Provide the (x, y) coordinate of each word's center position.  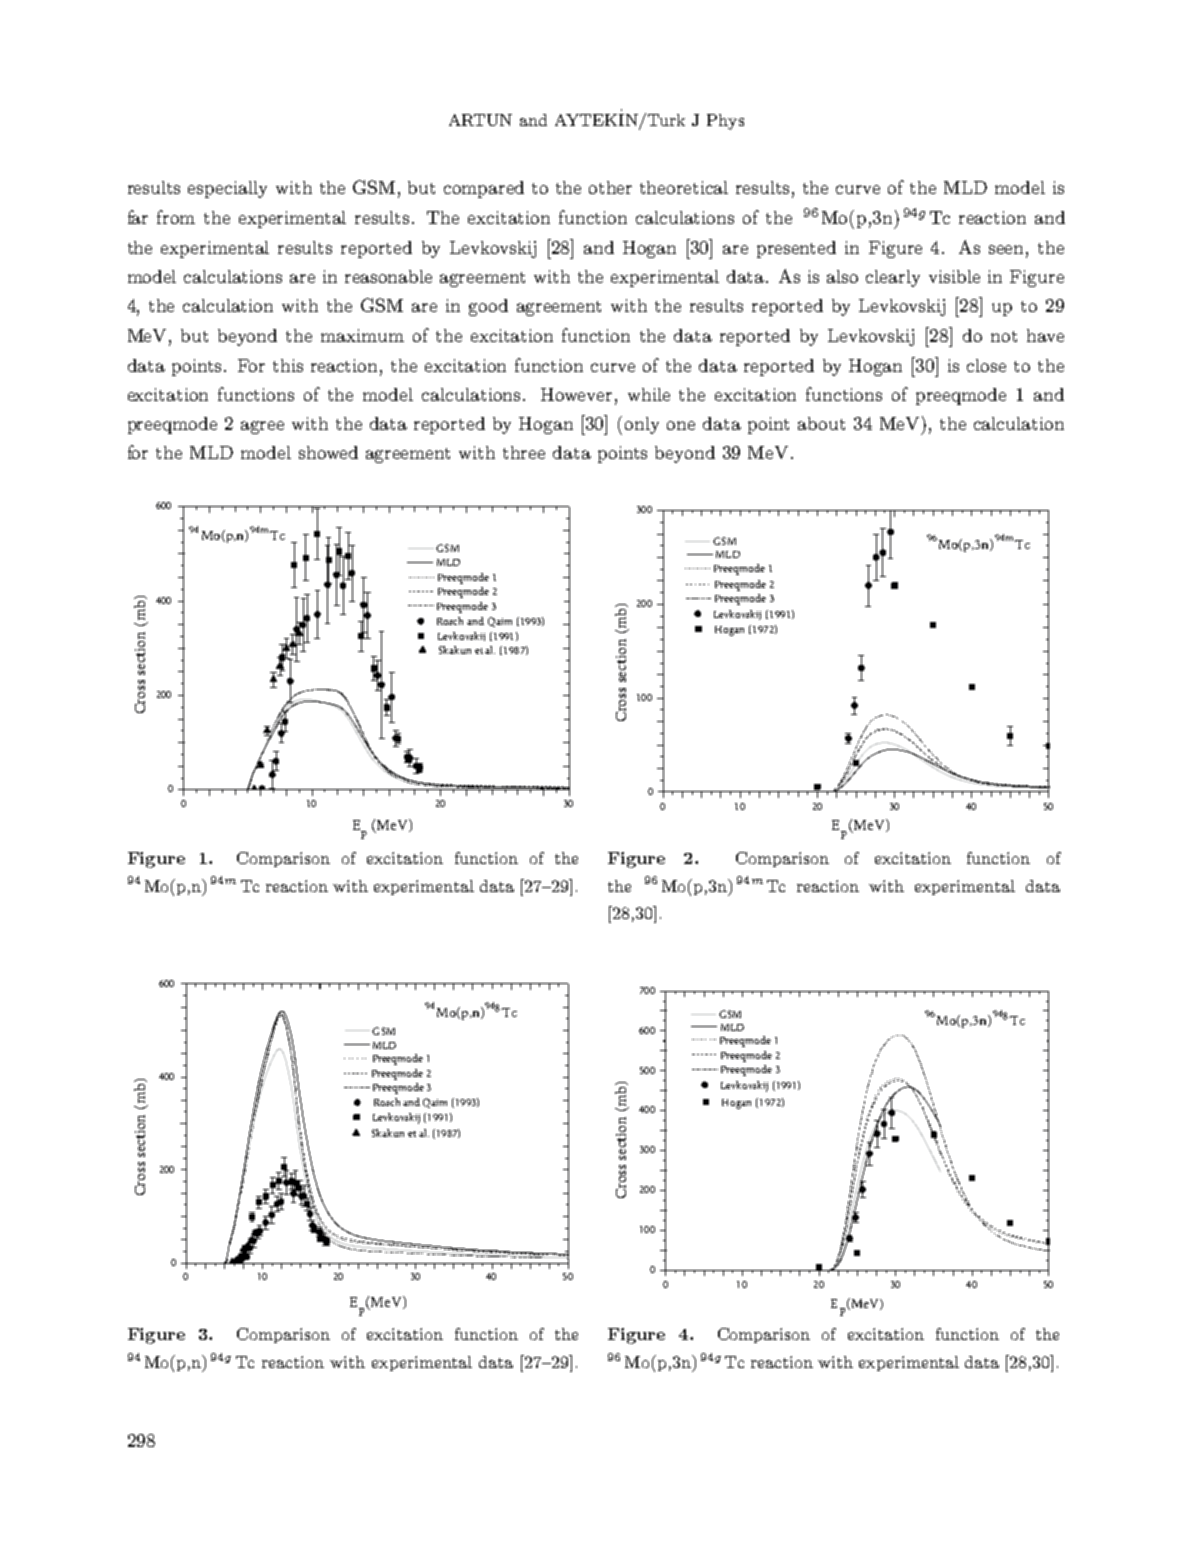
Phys (725, 122)
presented (796, 249)
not (1004, 336)
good (488, 307)
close (986, 365)
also (842, 276)
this (288, 365)
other (610, 187)
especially (227, 189)
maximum (362, 335)
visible (954, 276)
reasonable (388, 276)
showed (328, 452)
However (576, 394)
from (176, 217)
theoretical (684, 187)
